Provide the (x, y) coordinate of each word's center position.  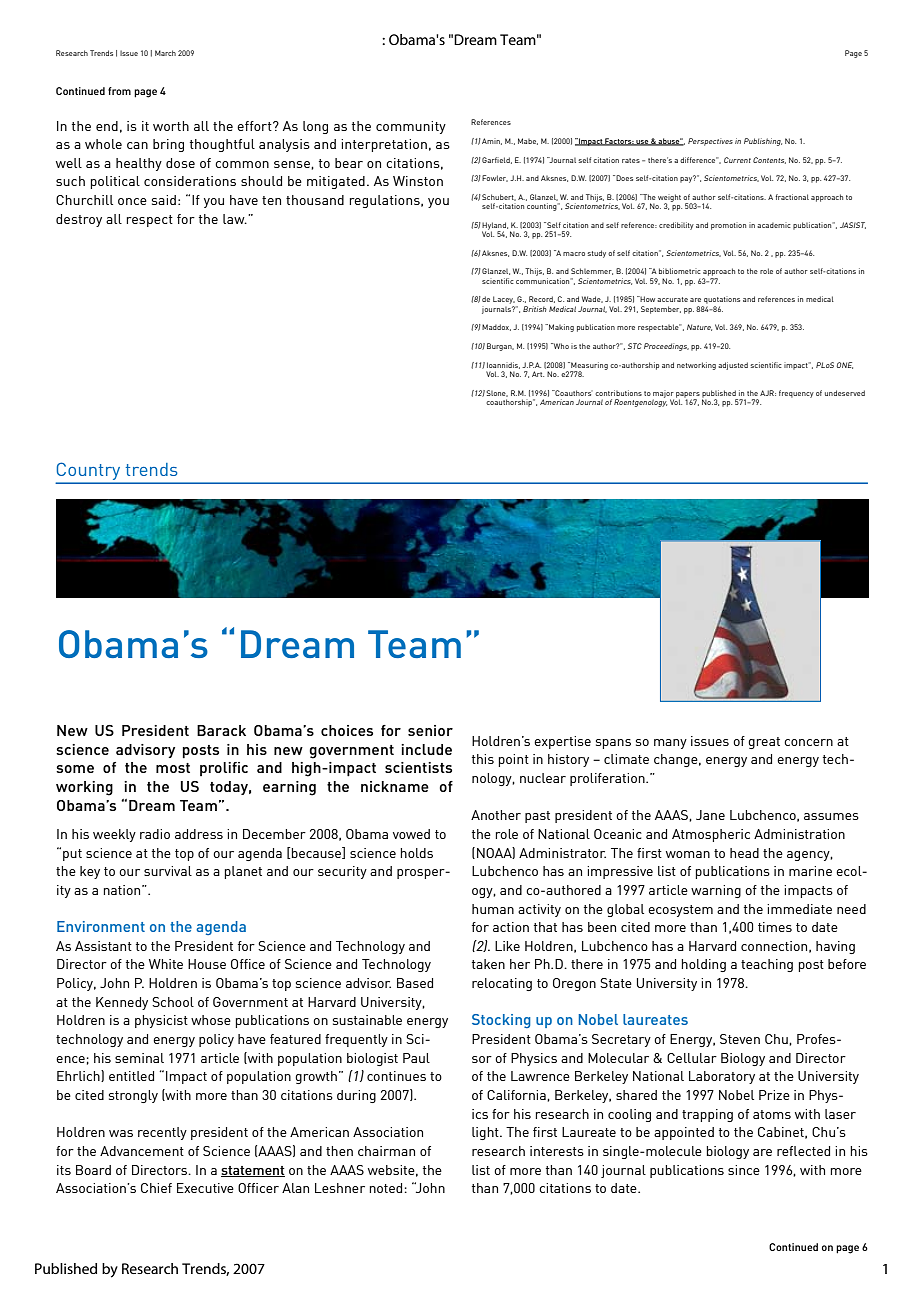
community (411, 127)
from (119, 91)
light (486, 1133)
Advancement (142, 1151)
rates (631, 160)
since (744, 1170)
